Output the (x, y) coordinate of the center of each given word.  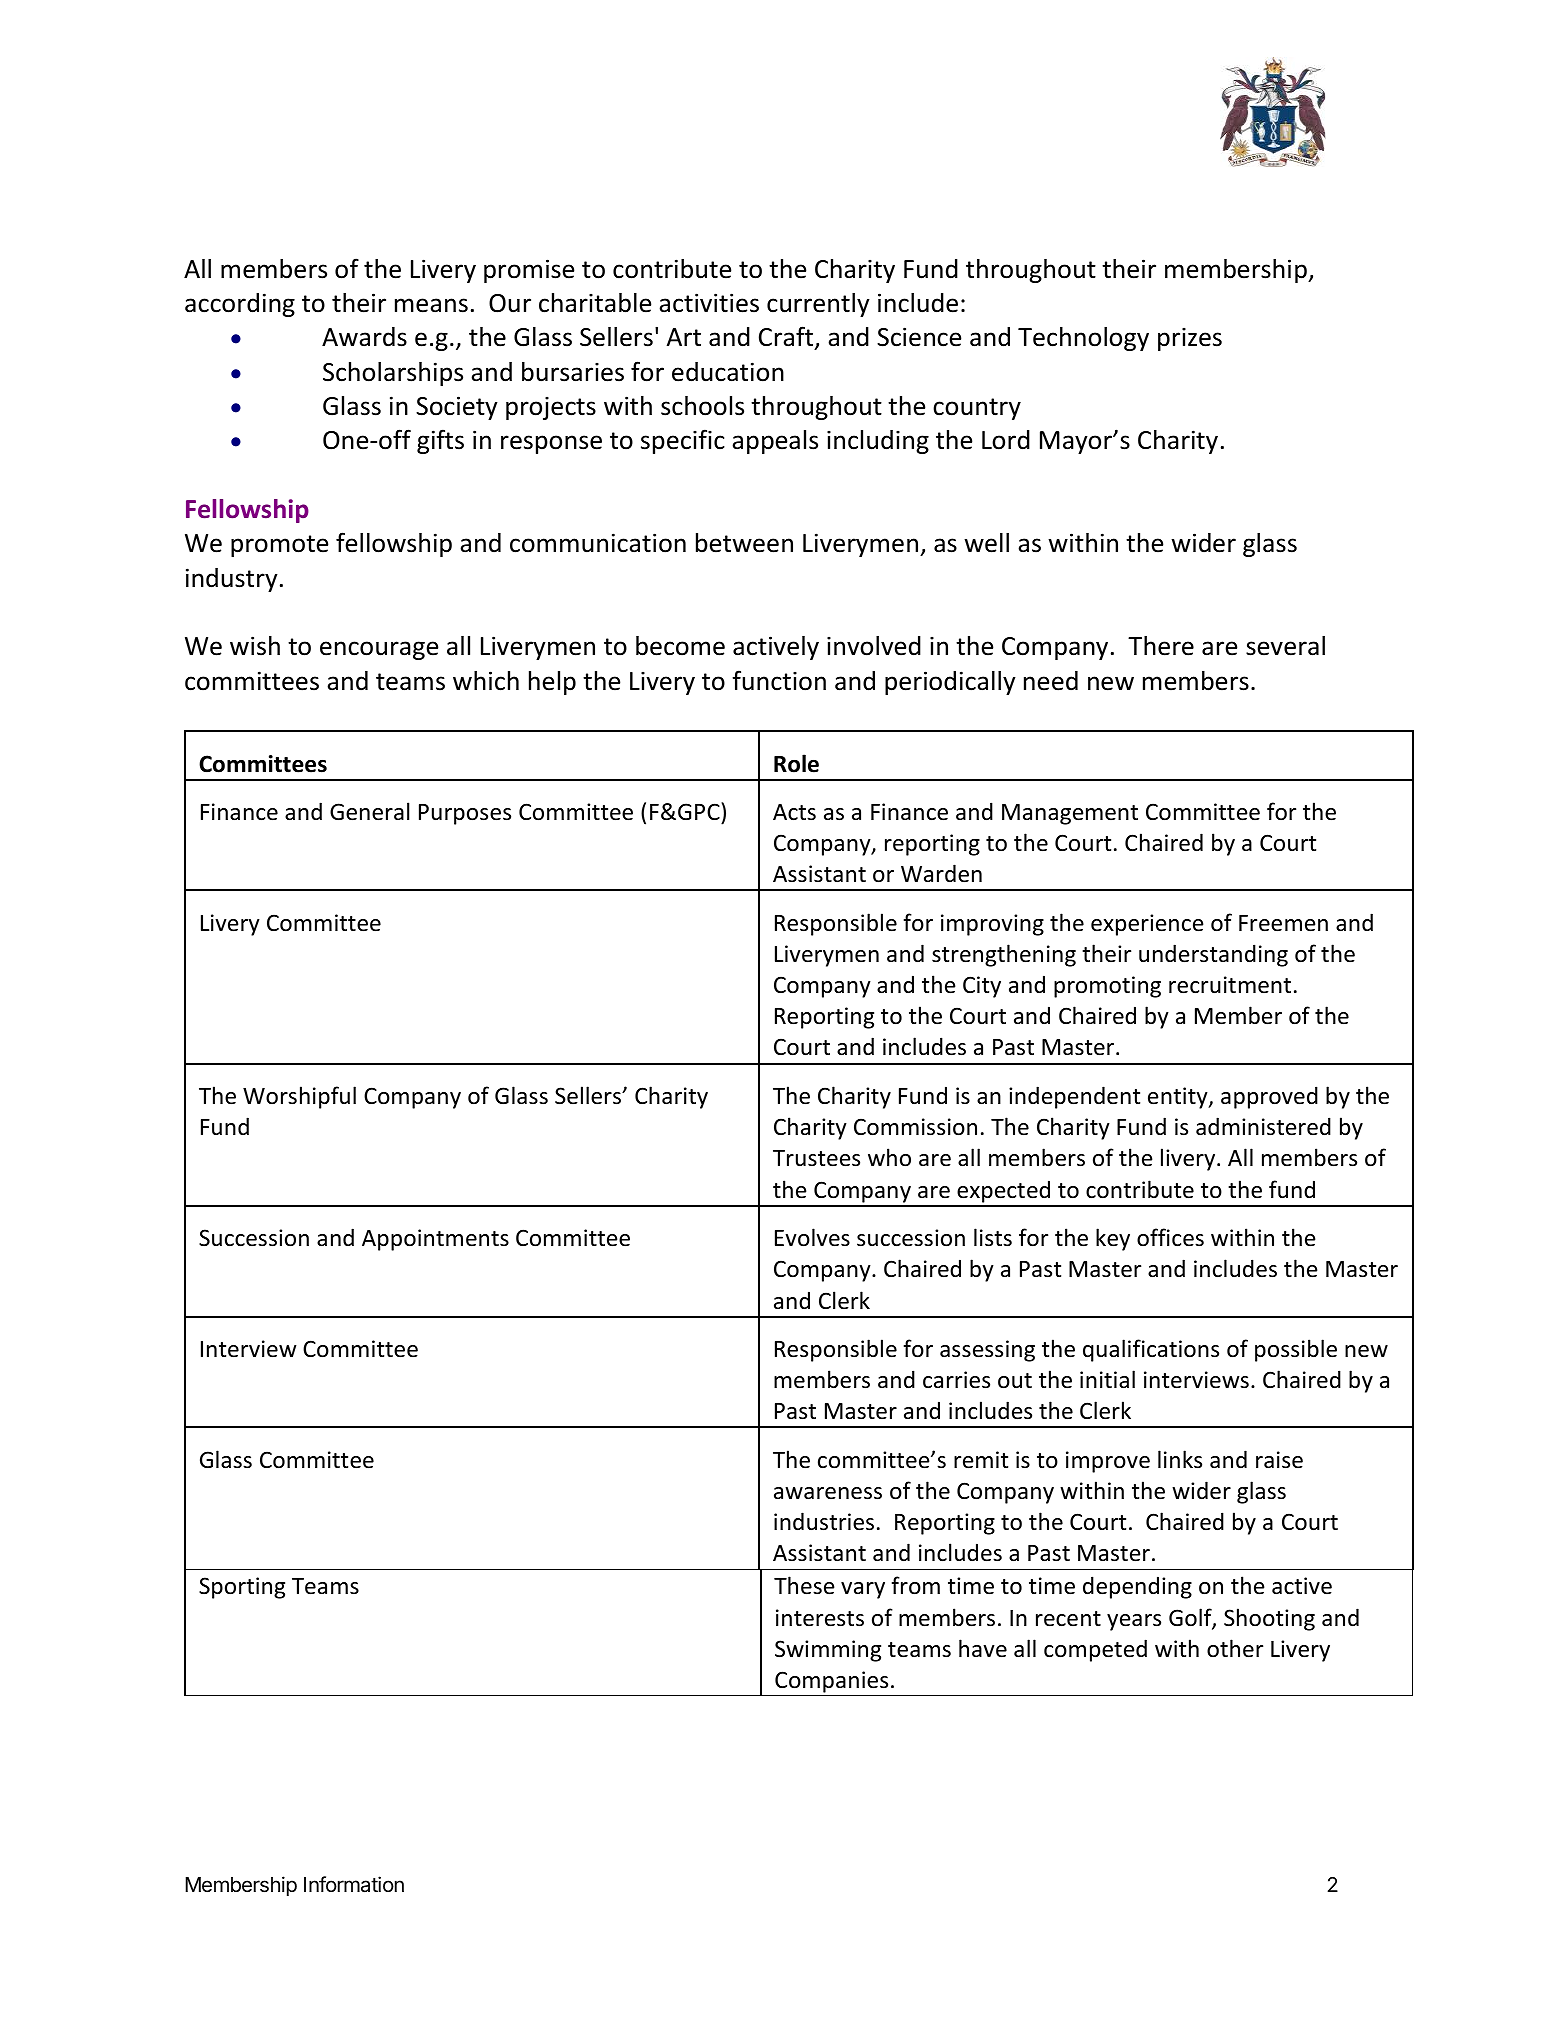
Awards (364, 337)
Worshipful (299, 1097)
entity (1179, 1098)
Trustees (816, 1158)
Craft (787, 338)
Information (354, 1884)
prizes (1190, 339)
